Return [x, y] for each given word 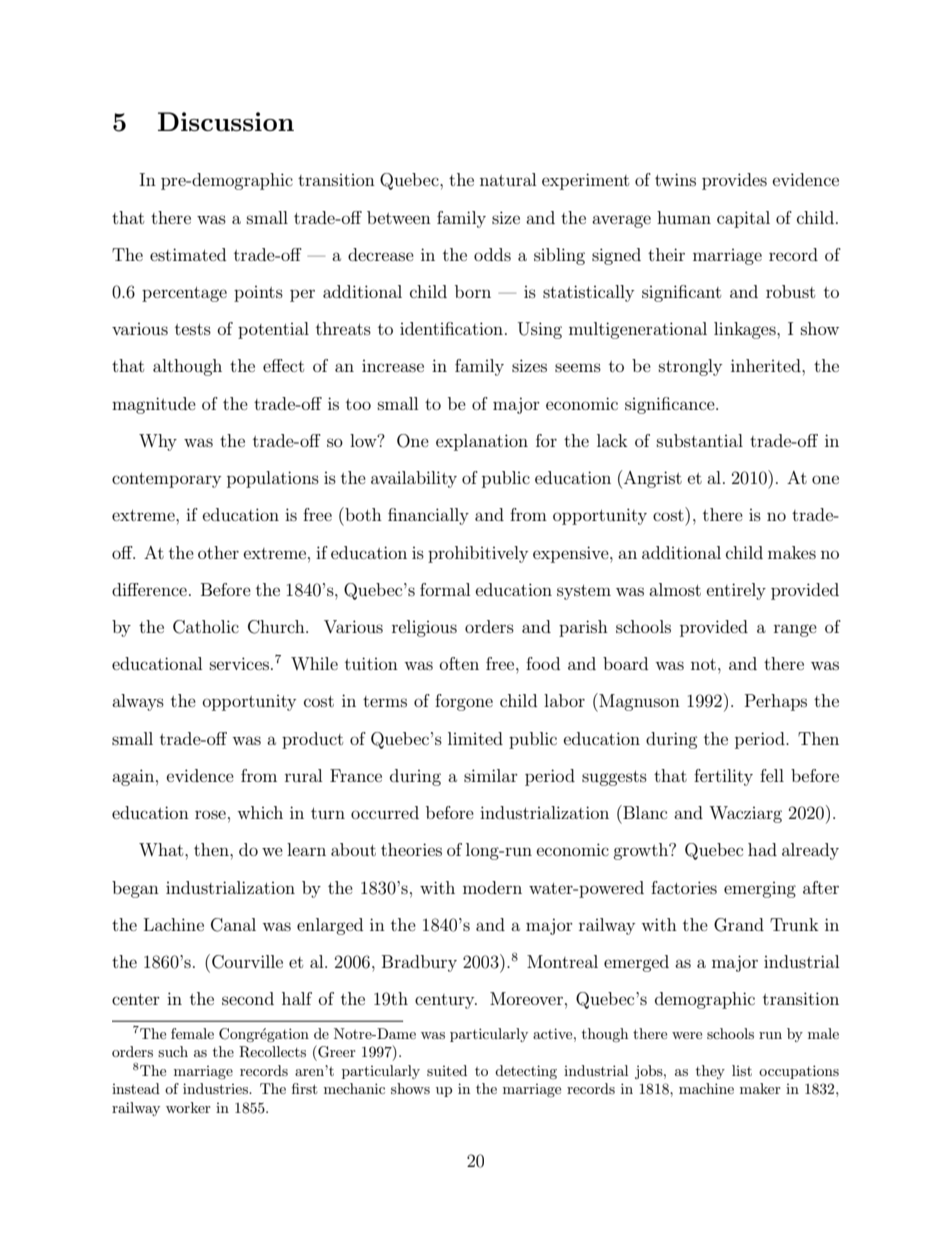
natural [508, 179]
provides [734, 181]
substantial [700, 440]
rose [210, 814]
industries [216, 1088]
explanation [482, 442]
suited [447, 1070]
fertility [723, 777]
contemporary [166, 480]
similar [491, 775]
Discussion [226, 121]
